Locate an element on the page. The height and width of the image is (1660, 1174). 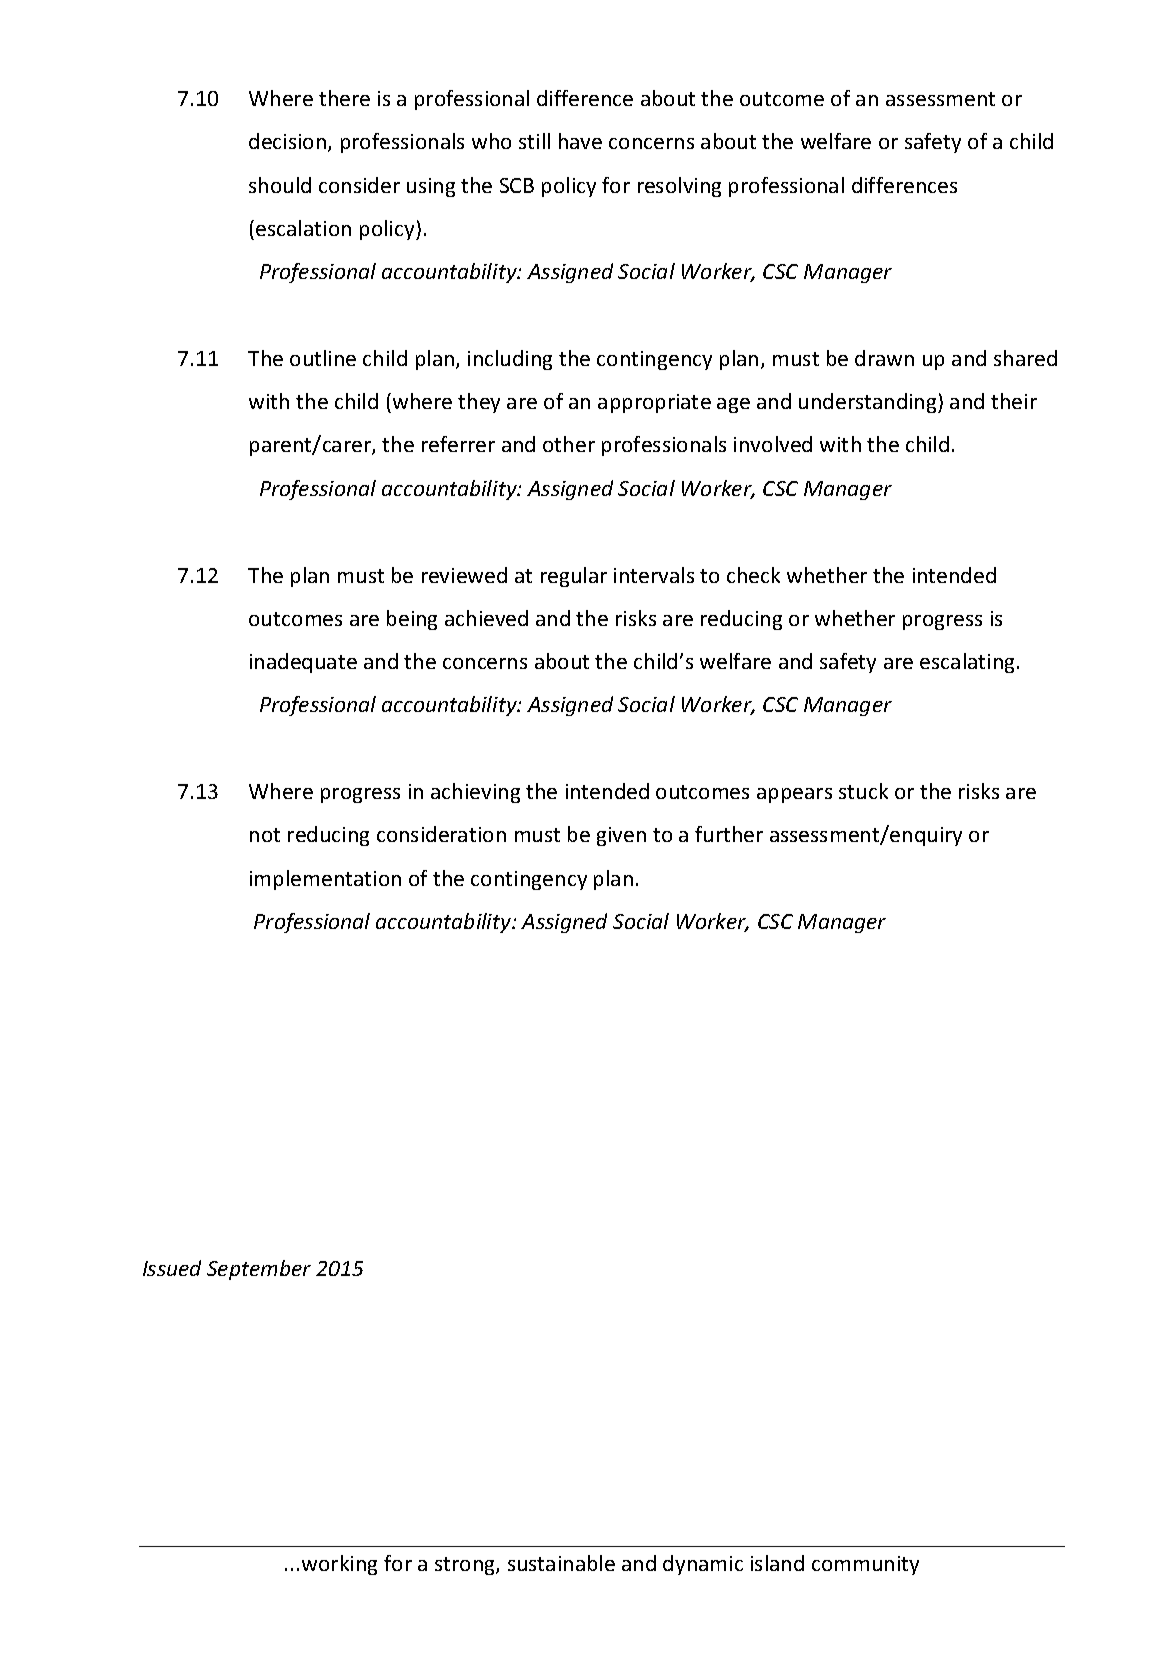
escalating is located at coordinates (969, 663).
